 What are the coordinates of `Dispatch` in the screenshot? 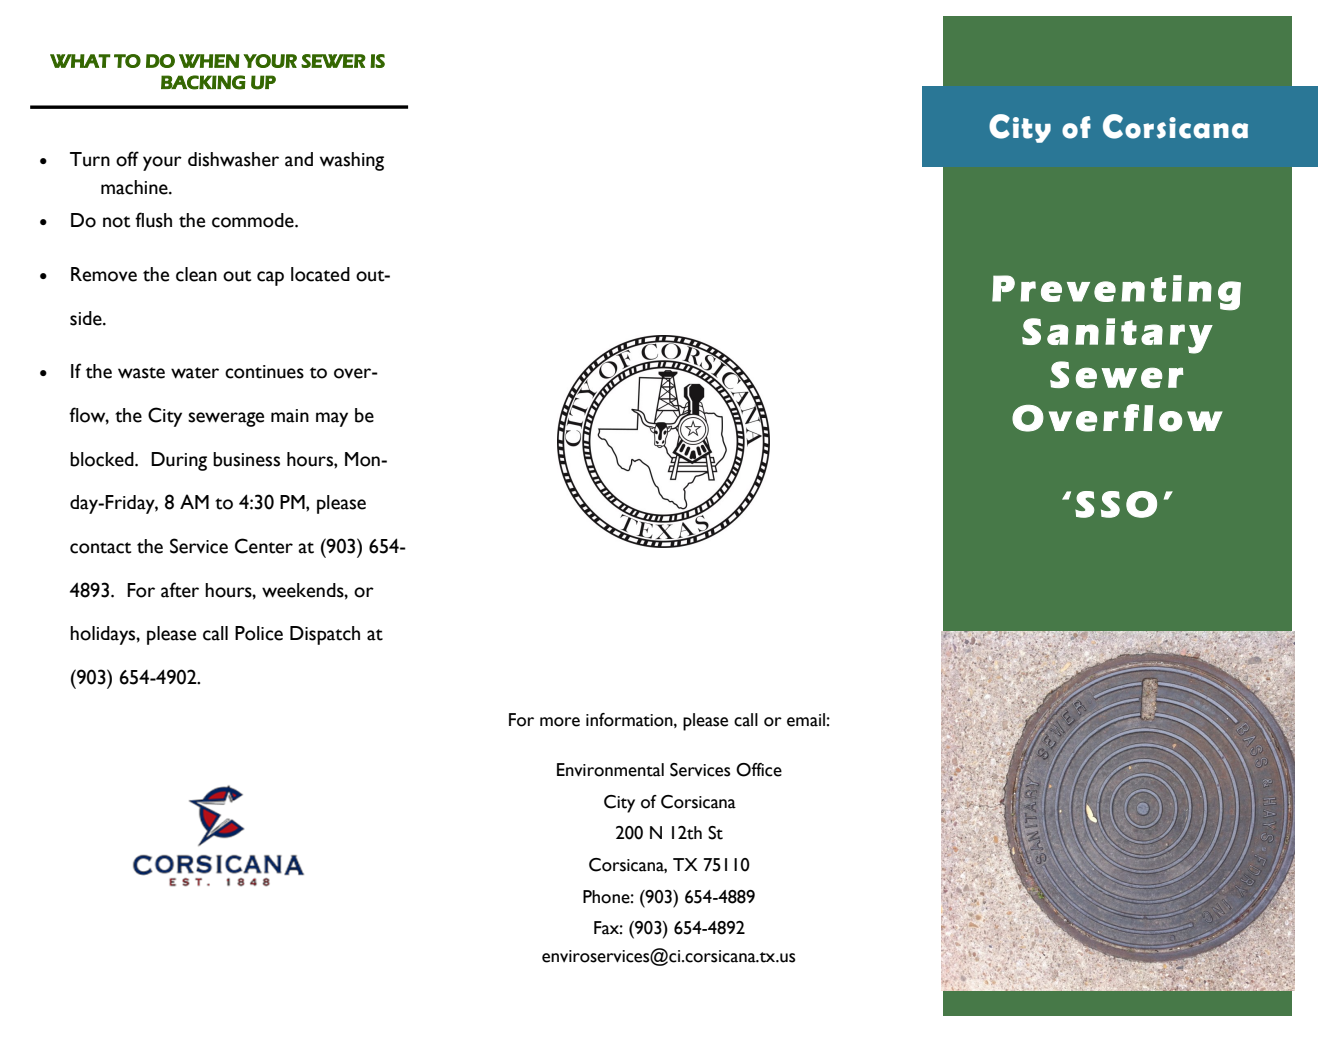 It's located at (325, 635).
